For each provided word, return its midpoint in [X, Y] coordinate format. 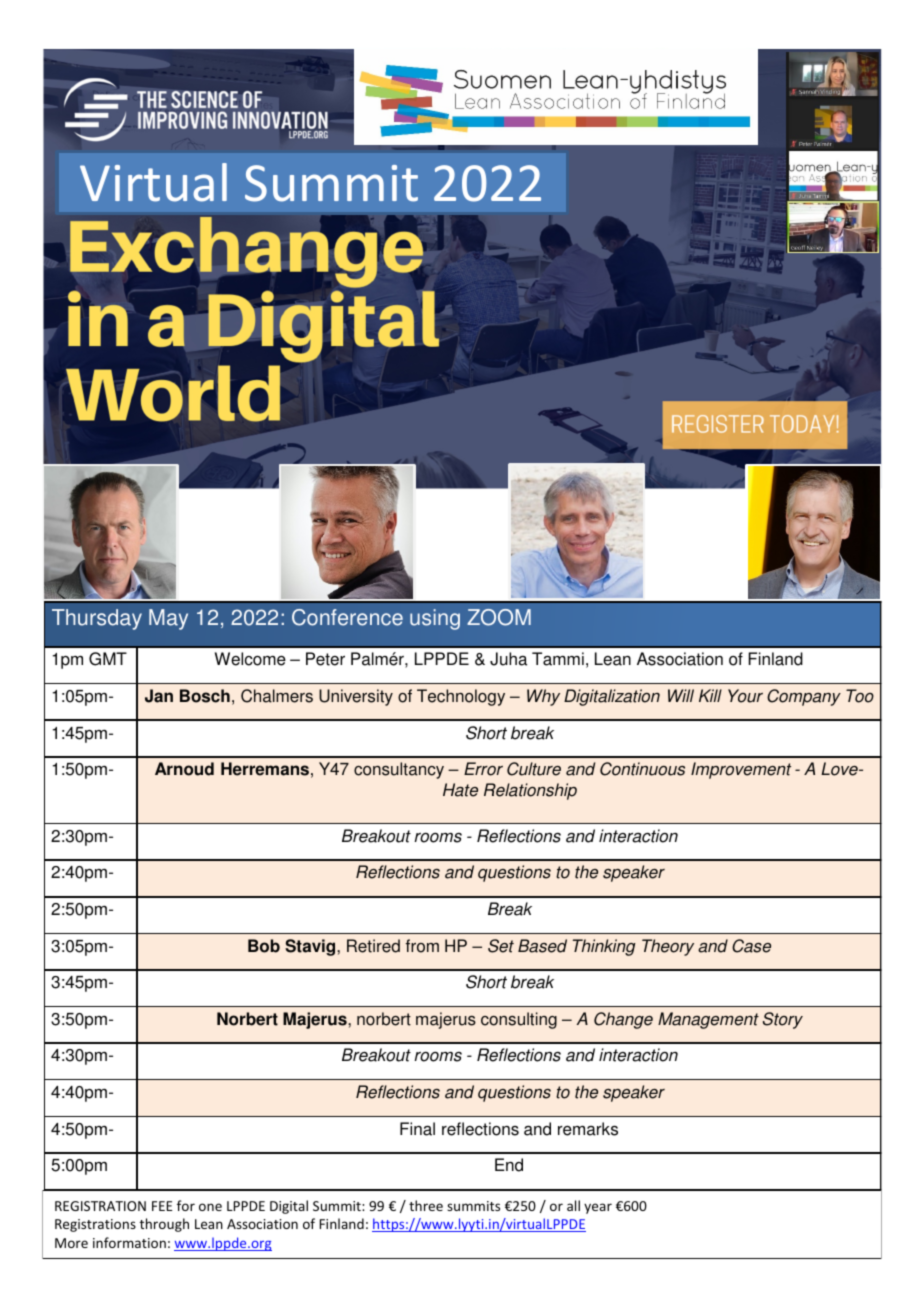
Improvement [741, 770]
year [598, 1208]
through [164, 1225]
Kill [710, 695]
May [168, 619]
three [426, 1205]
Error [483, 769]
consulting [519, 1020]
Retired [373, 946]
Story [783, 1020]
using [435, 619]
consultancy [399, 770]
